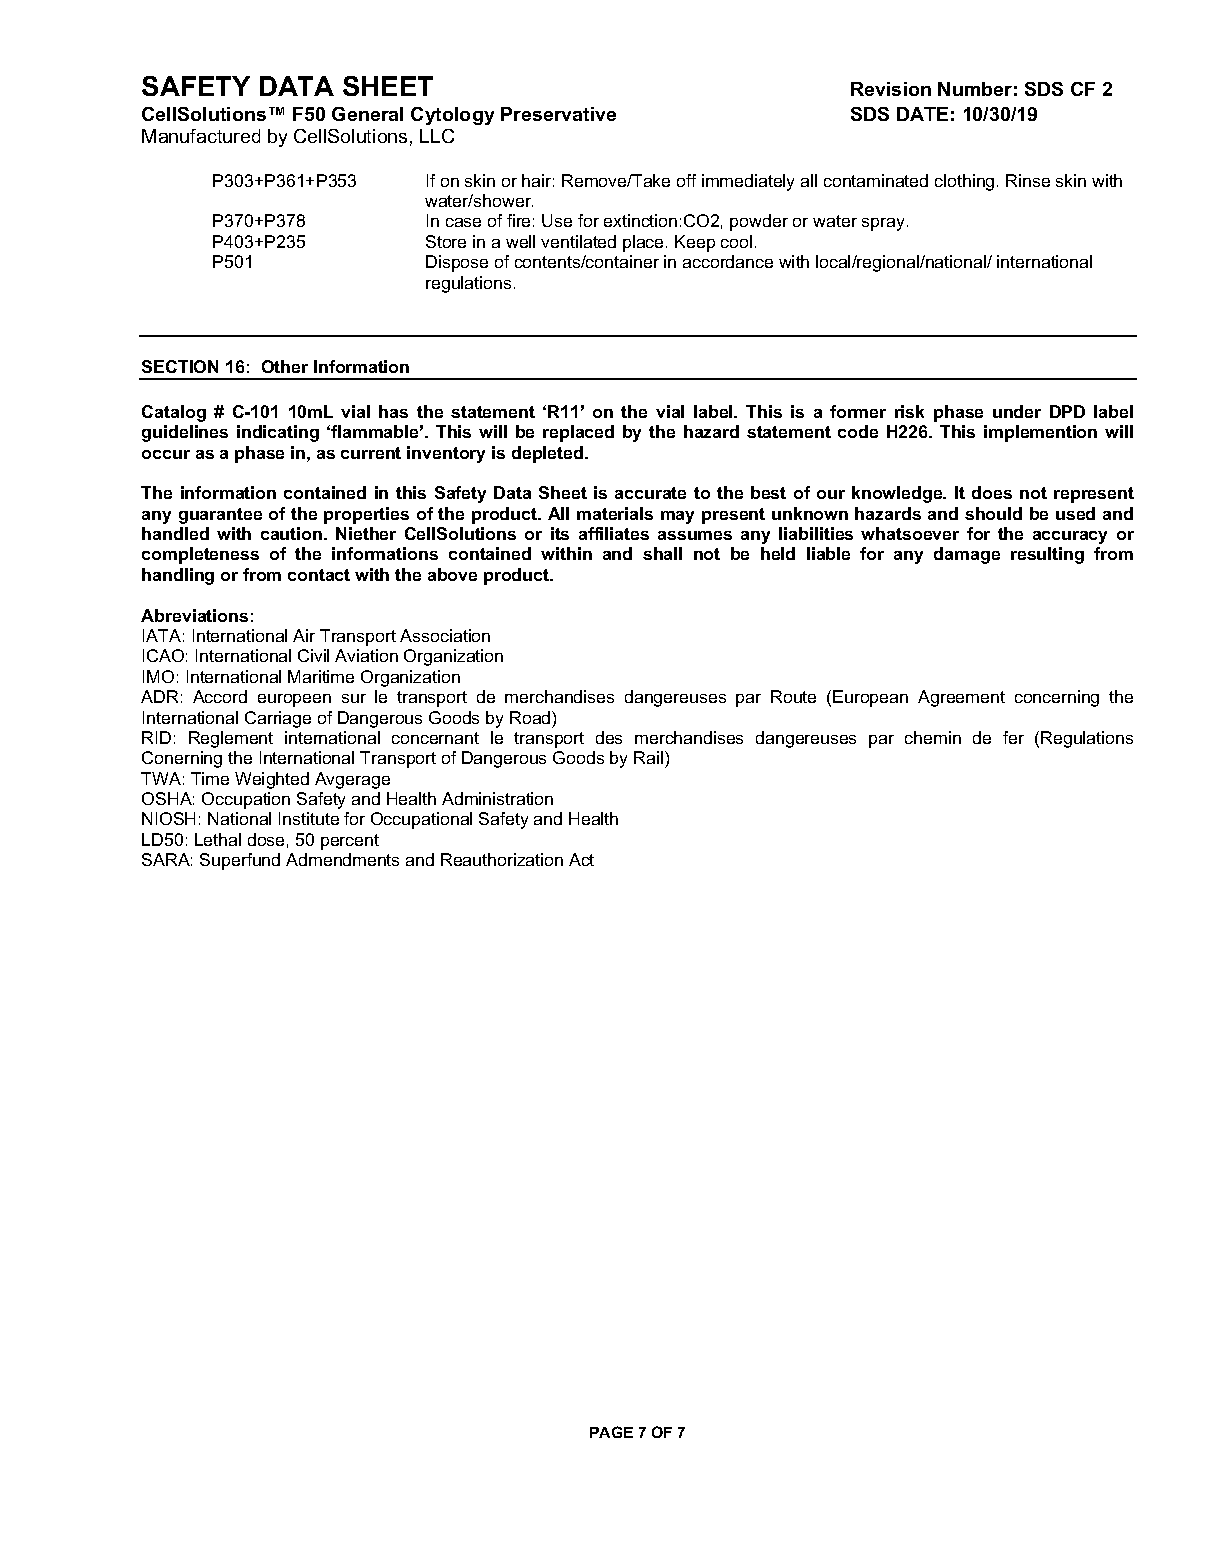  I want to click on depleted, so click(549, 454).
